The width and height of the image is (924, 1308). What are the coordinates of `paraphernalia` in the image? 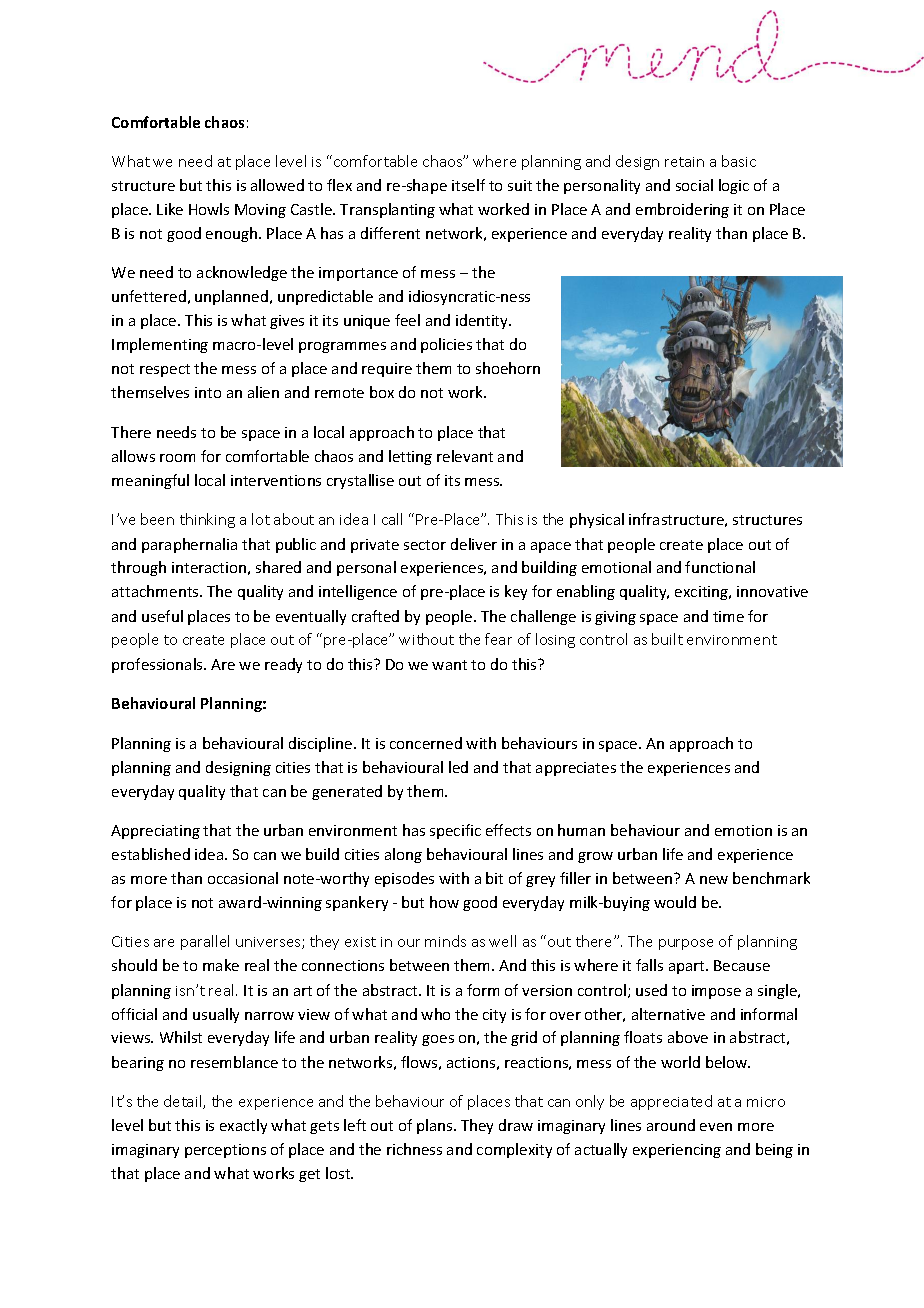 It's located at (189, 545).
